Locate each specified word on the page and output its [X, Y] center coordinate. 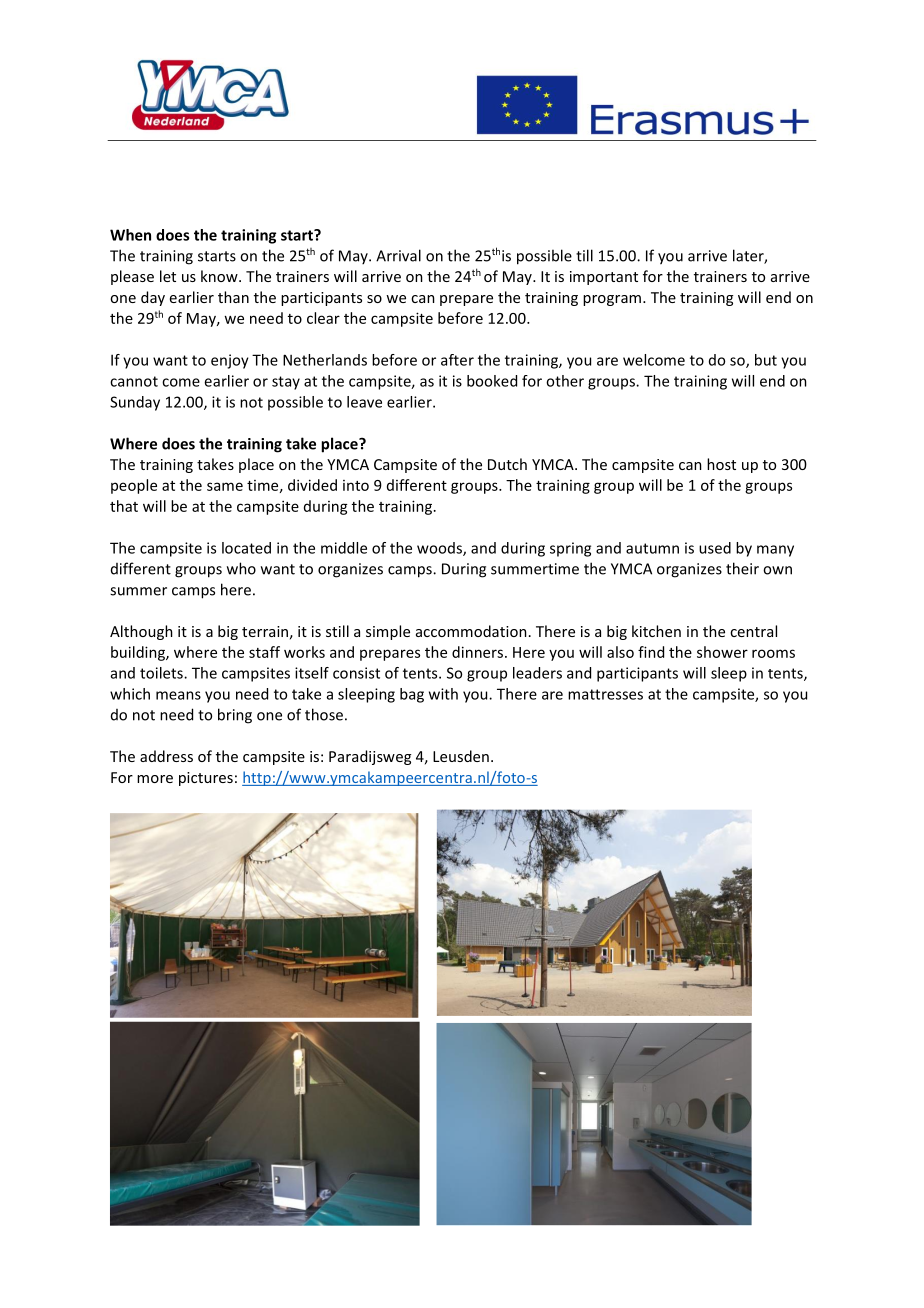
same [225, 486]
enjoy [230, 361]
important [604, 278]
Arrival [398, 255]
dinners [477, 652]
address [166, 756]
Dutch [507, 464]
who [241, 568]
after [457, 360]
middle [344, 548]
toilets [162, 673]
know [220, 276]
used [715, 548]
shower [722, 652]
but [766, 360]
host [721, 464]
